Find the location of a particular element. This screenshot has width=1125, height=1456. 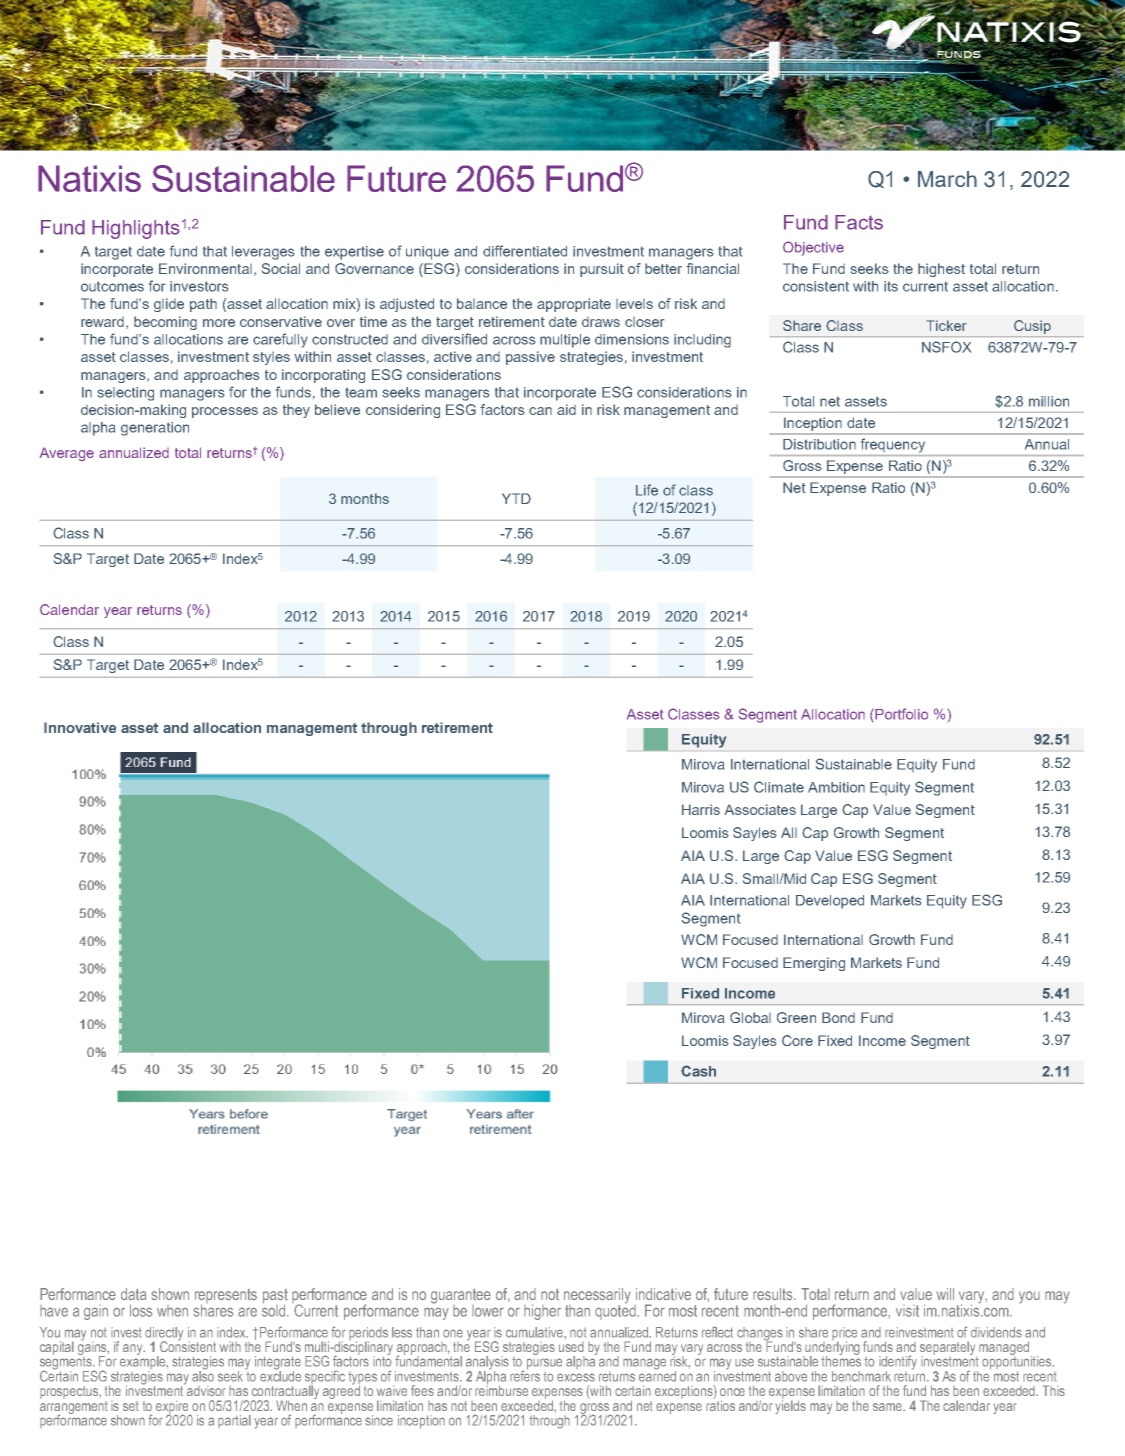

Bond is located at coordinates (838, 1017).
